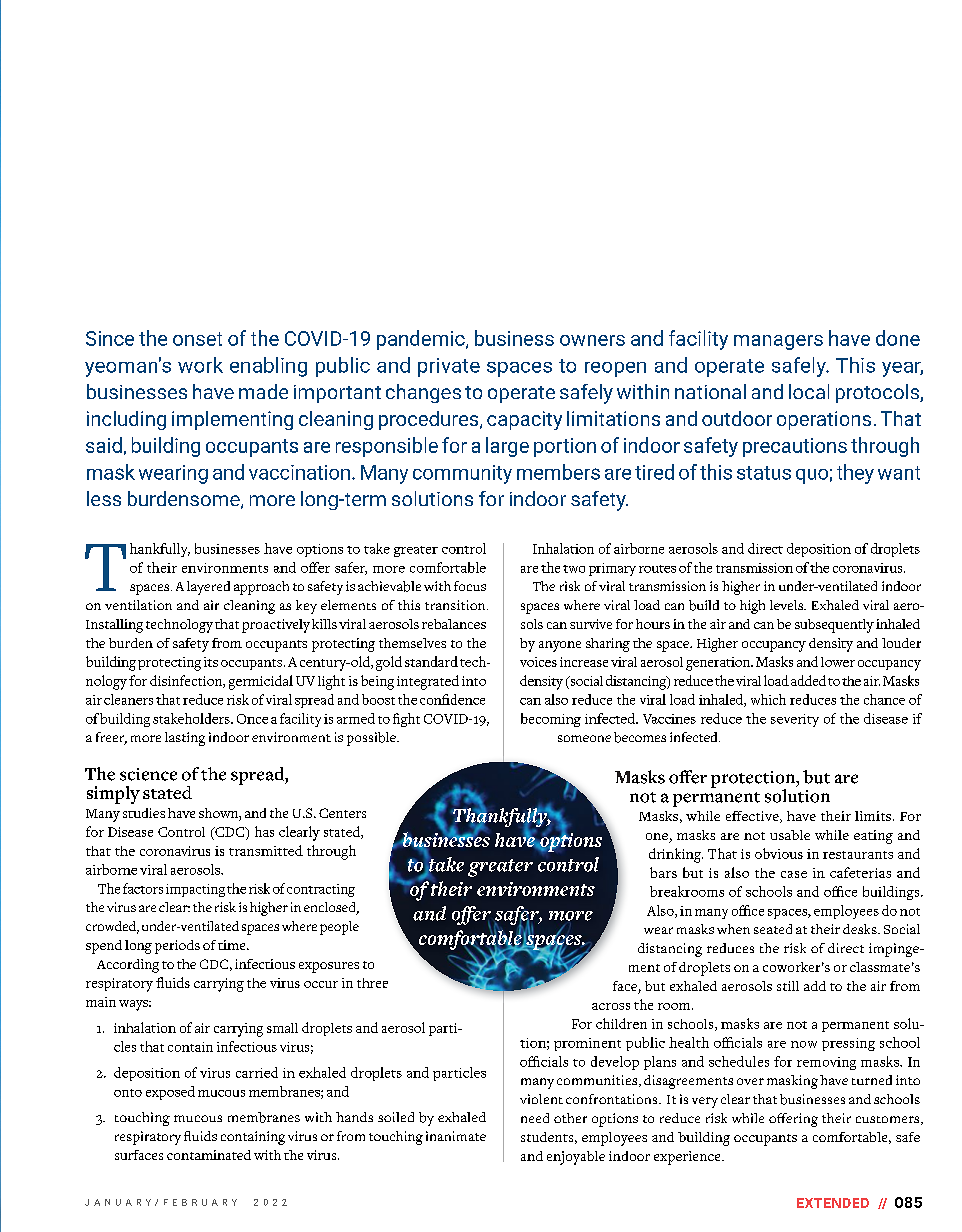 This screenshot has width=962, height=1232. What do you see at coordinates (773, 929) in the screenshot?
I see `seated` at bounding box center [773, 929].
